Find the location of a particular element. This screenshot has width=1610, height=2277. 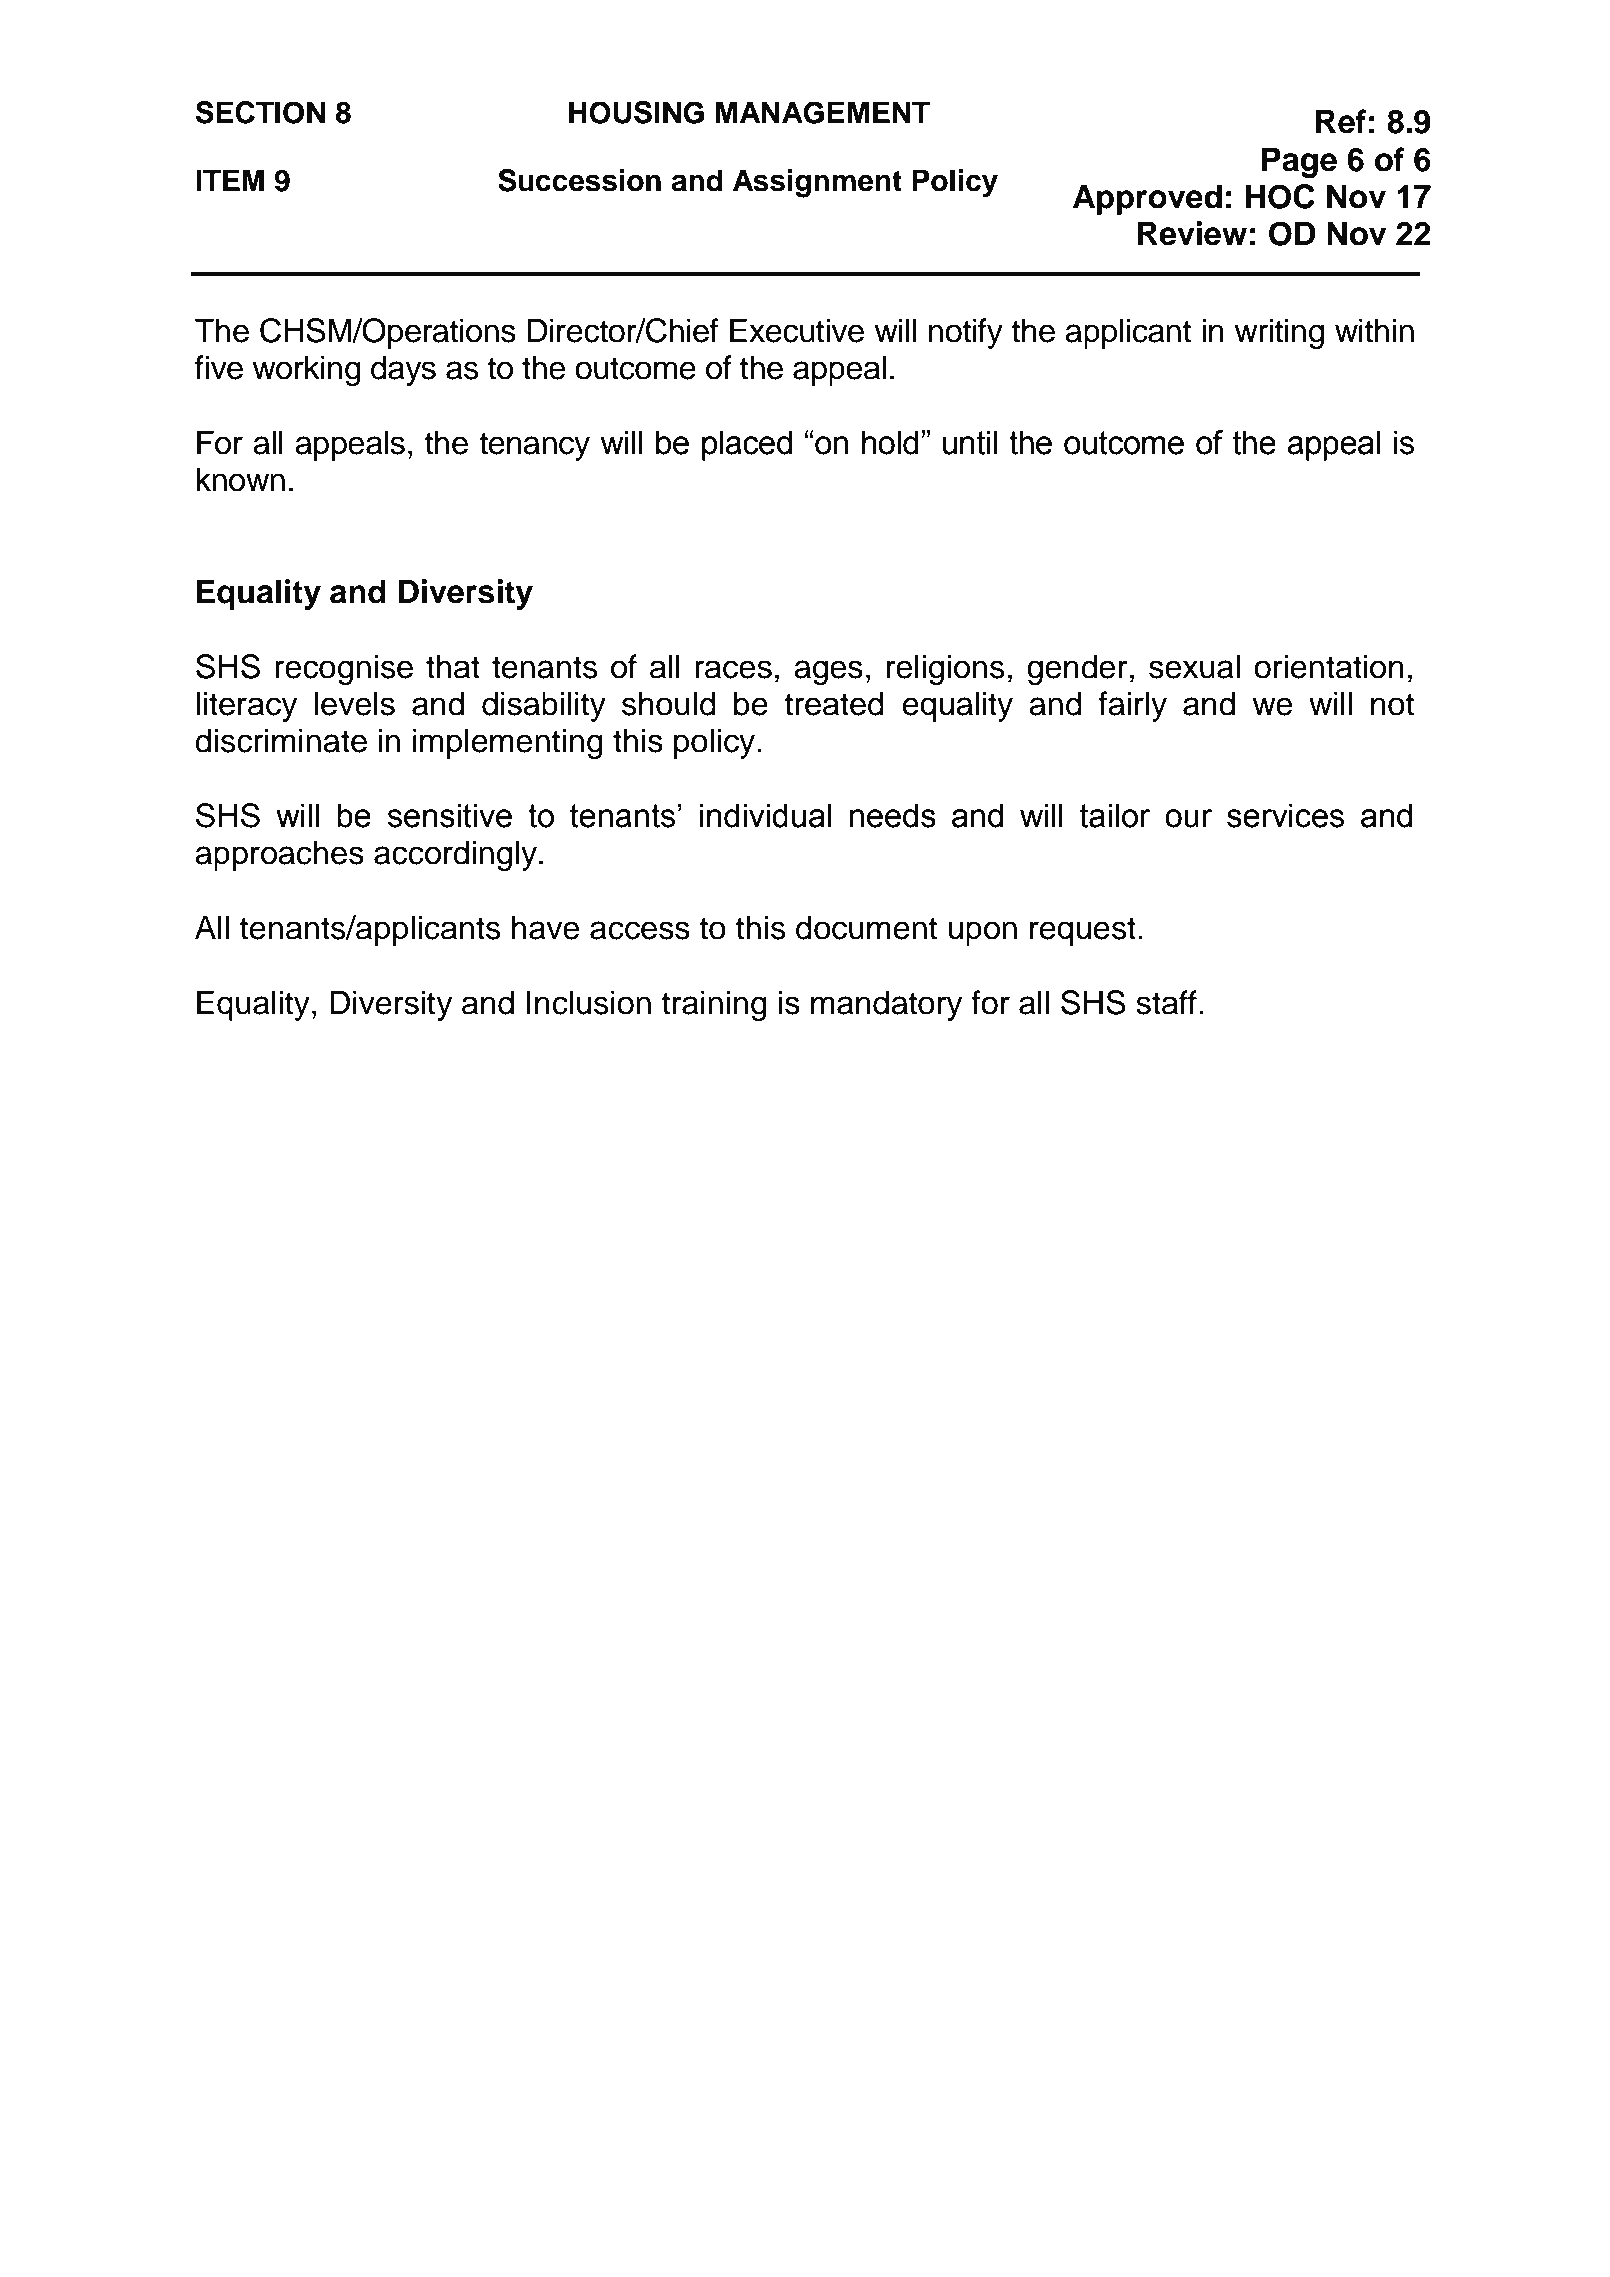

sexual is located at coordinates (1194, 666).
